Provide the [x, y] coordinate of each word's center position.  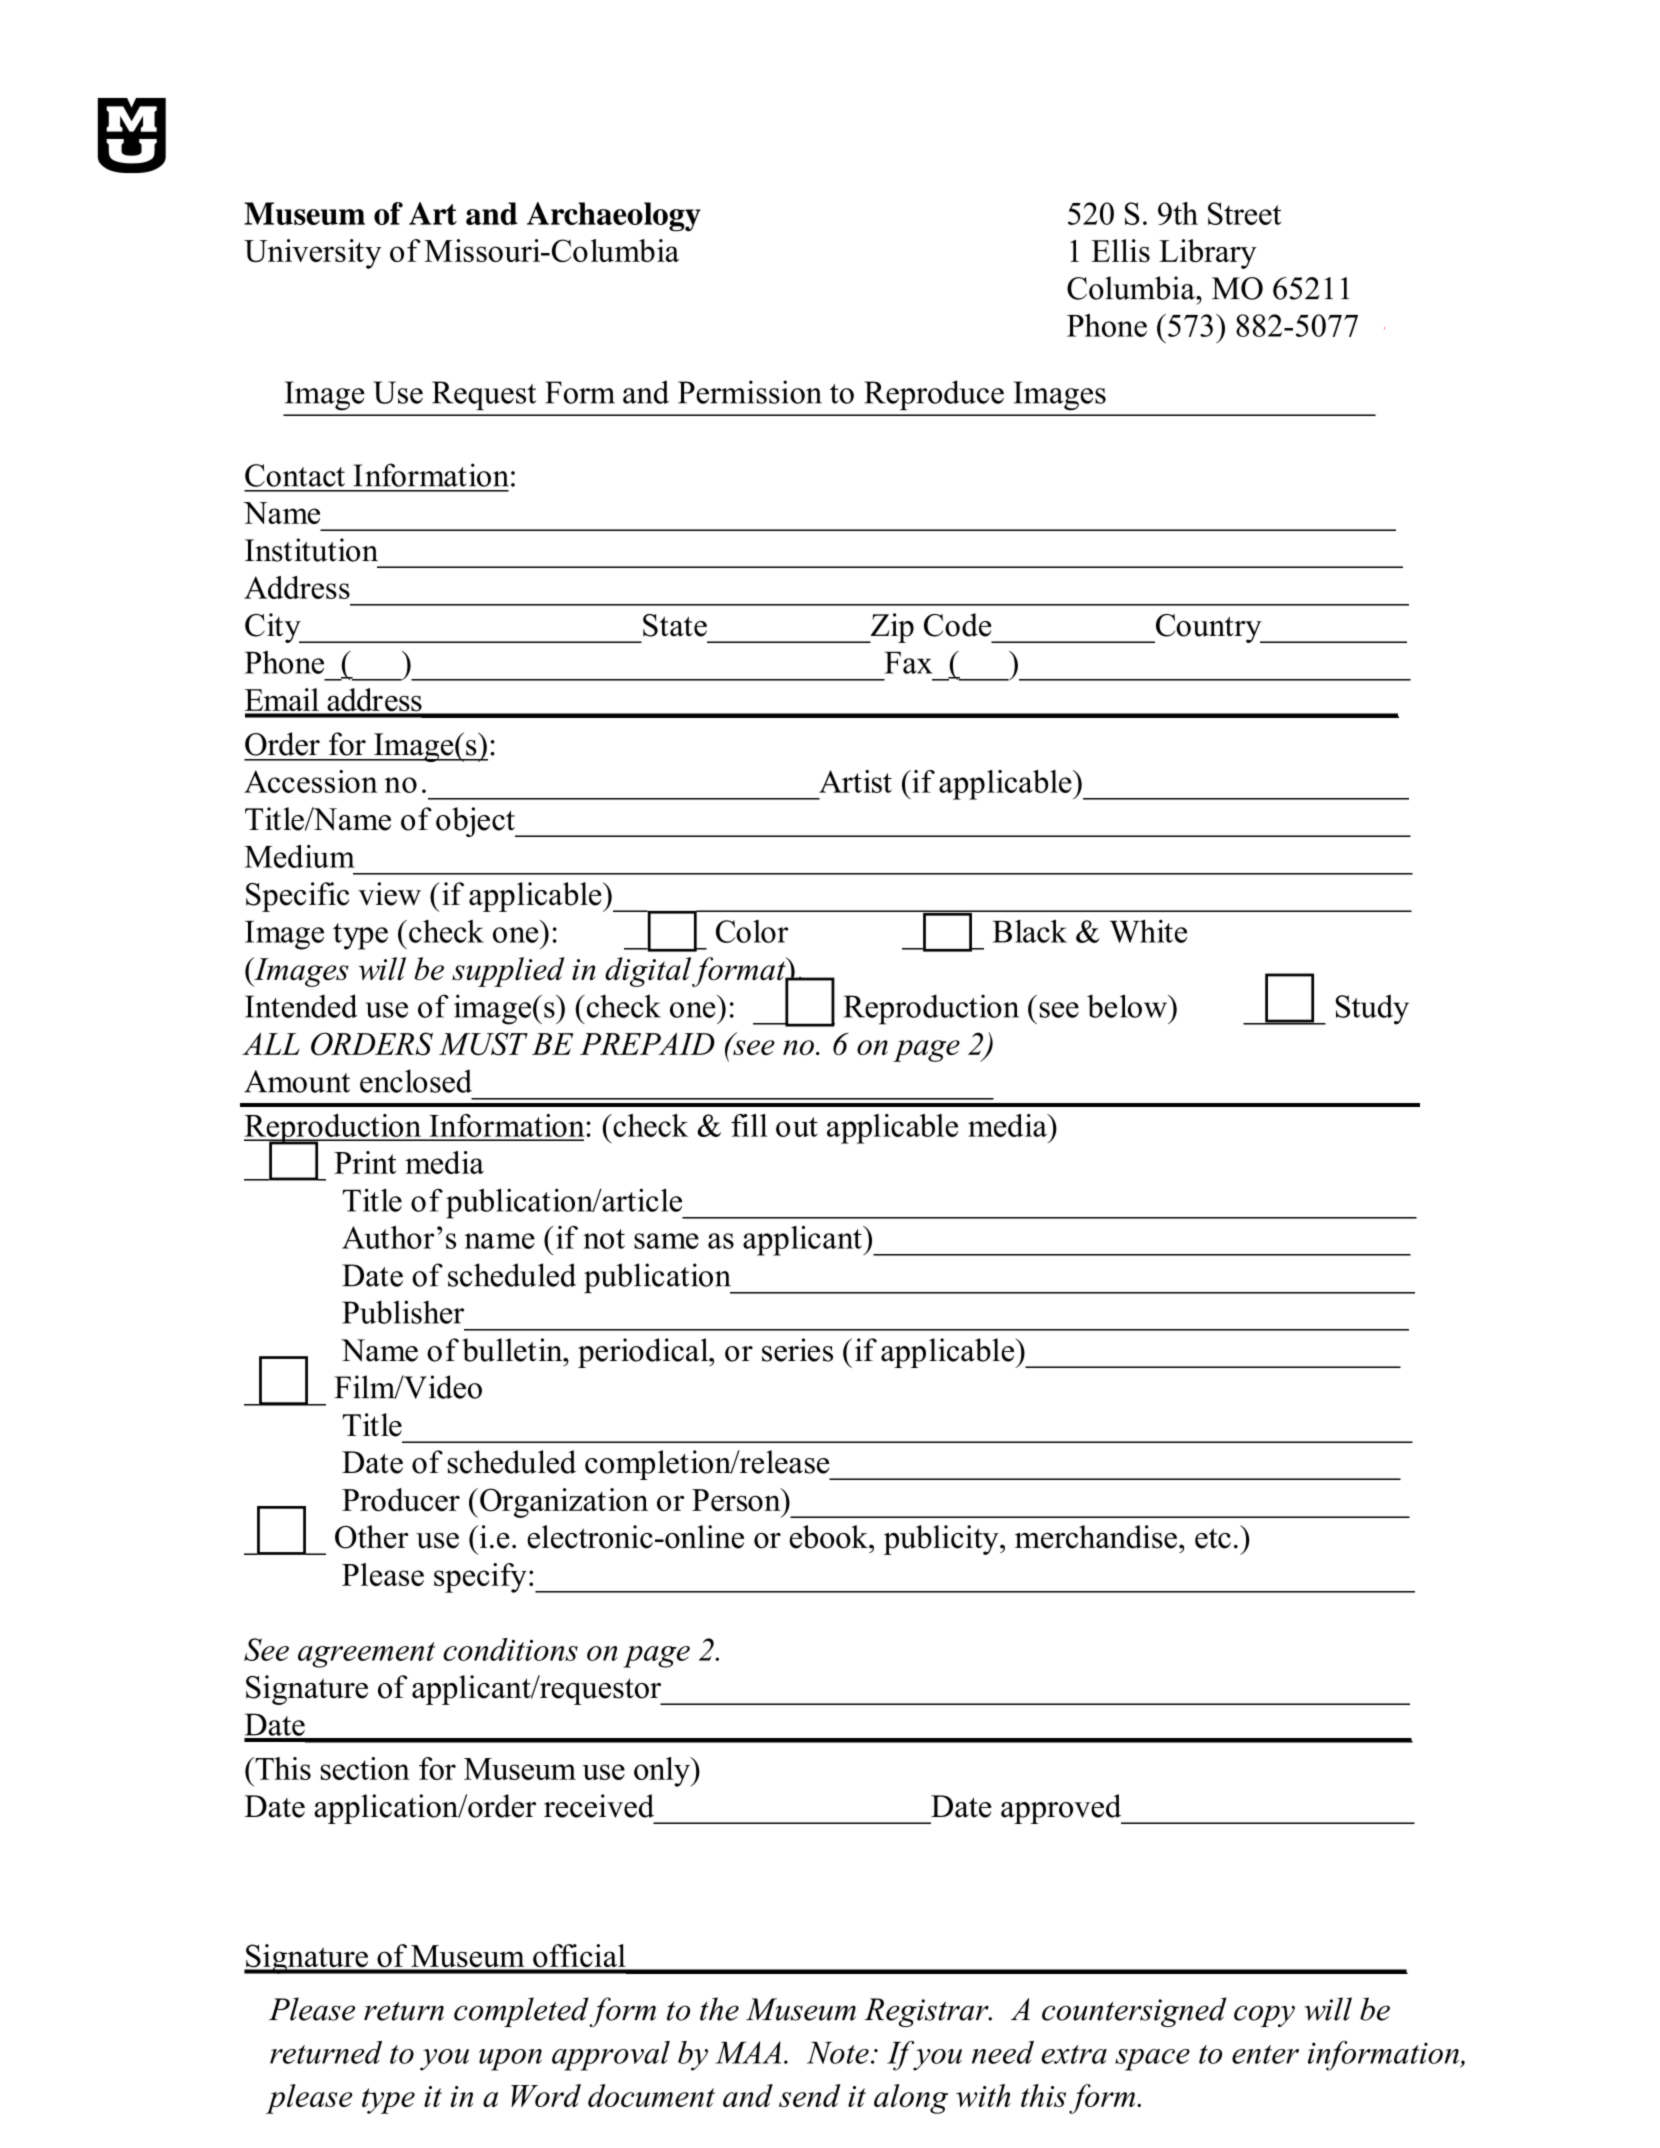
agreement [366, 1655]
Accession [311, 781]
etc [1213, 1538]
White [1148, 931]
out [797, 1127]
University [312, 254]
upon [510, 2060]
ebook [830, 1537]
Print [365, 1162]
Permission [750, 392]
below [1128, 1006]
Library [1208, 254]
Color [752, 931]
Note [838, 2053]
